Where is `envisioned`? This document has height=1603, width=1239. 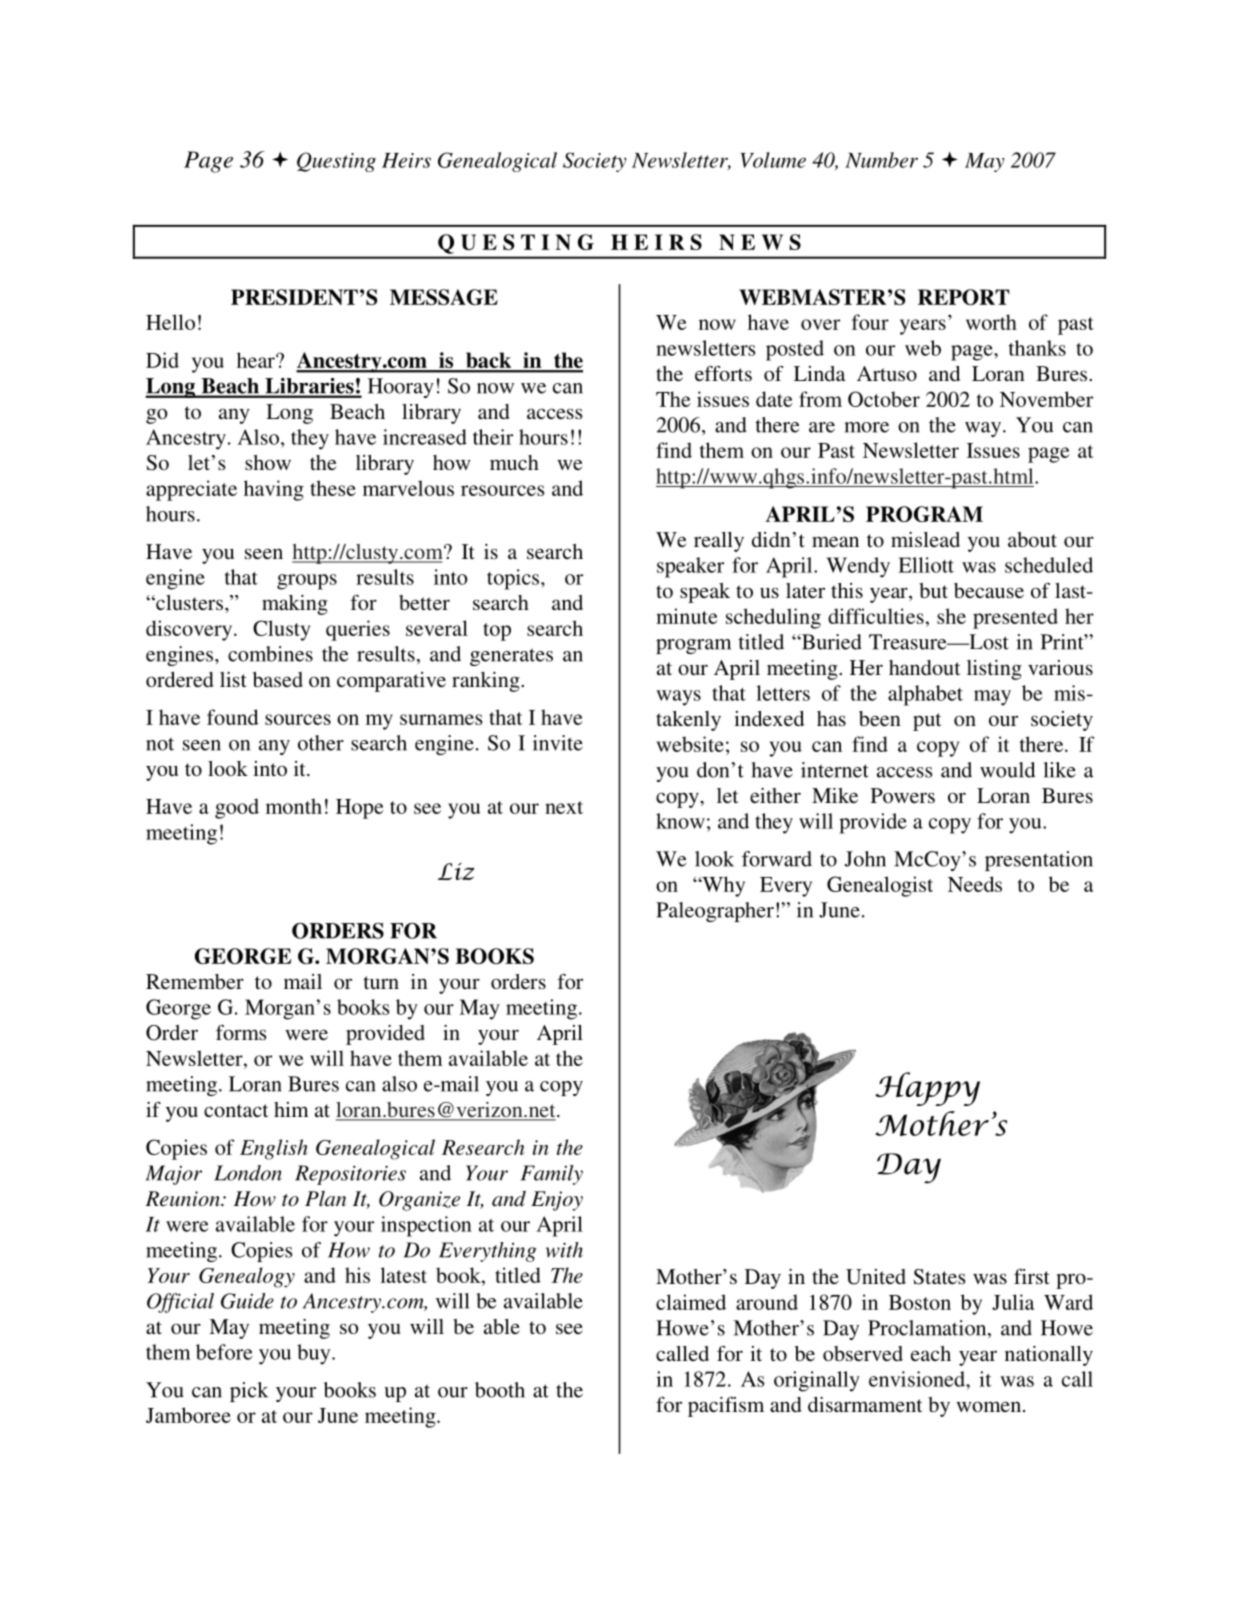 envisioned is located at coordinates (918, 1379).
